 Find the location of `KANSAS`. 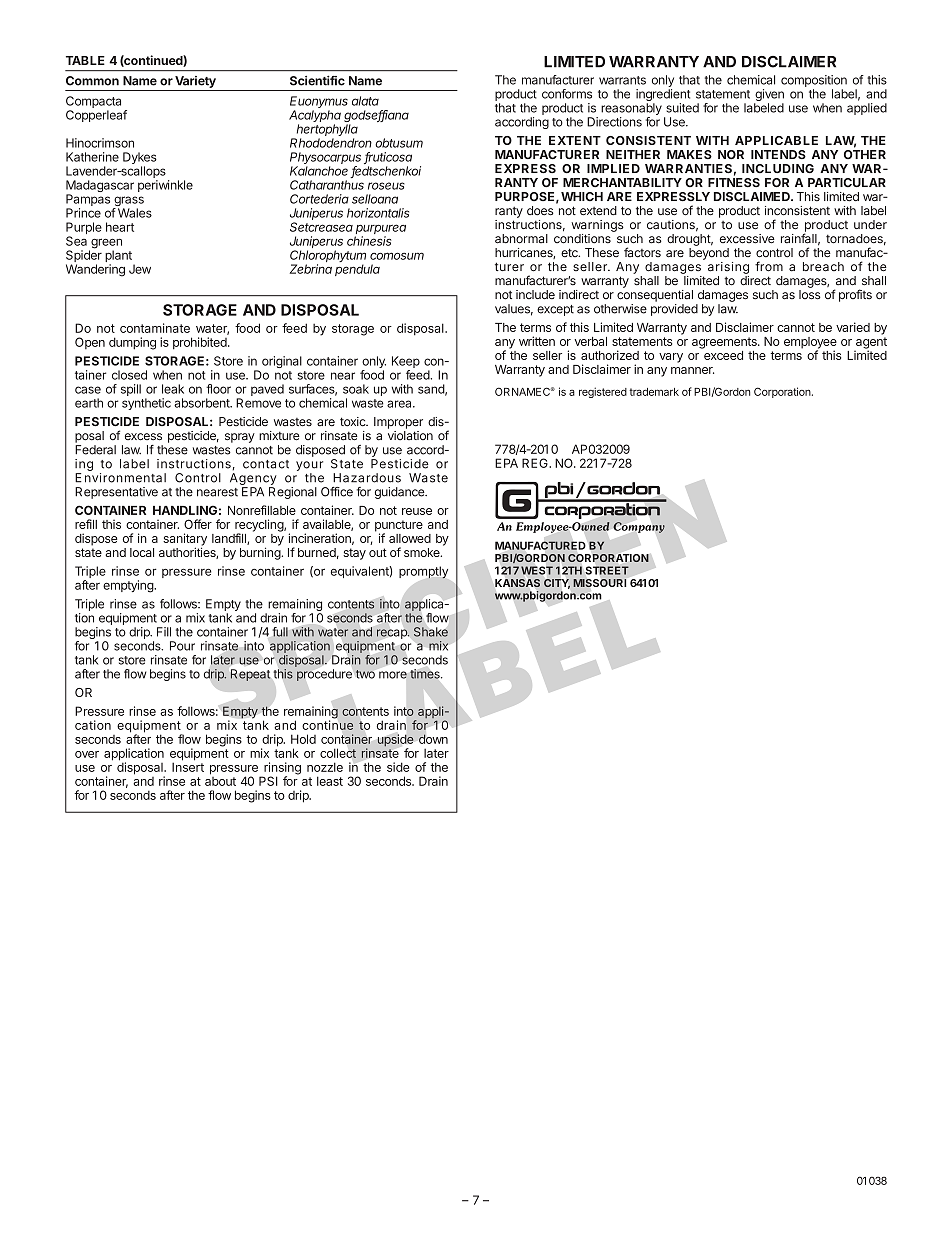

KANSAS is located at coordinates (517, 583).
